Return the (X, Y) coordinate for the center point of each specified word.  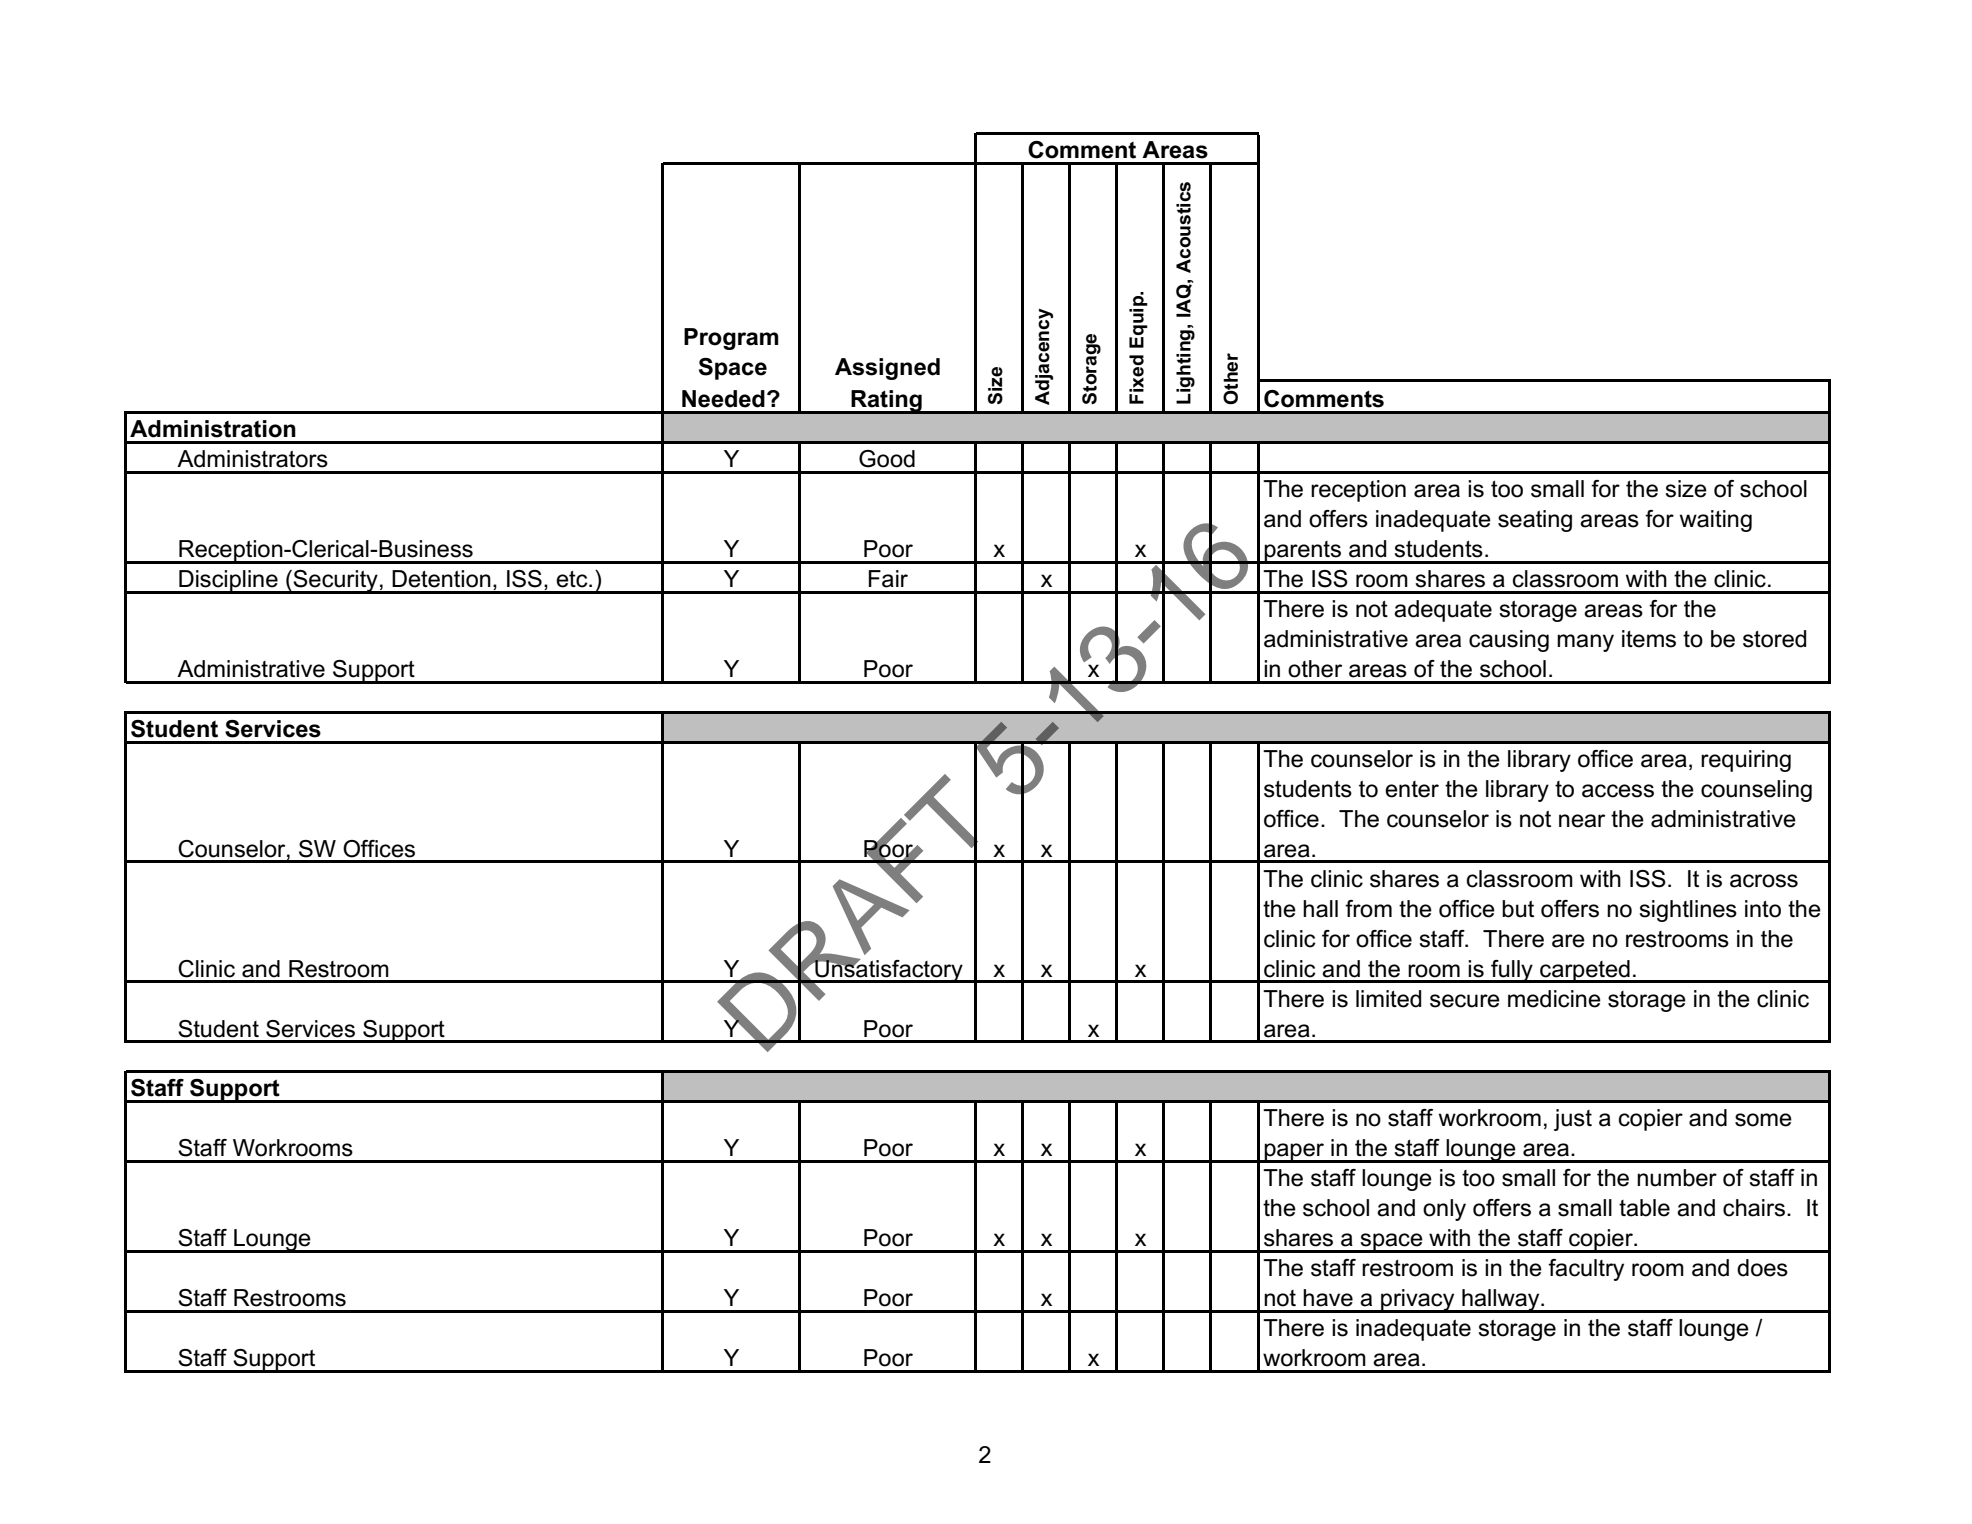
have (1328, 1298)
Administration (213, 429)
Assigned (887, 369)
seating (1535, 521)
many (1585, 643)
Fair (888, 579)
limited (1388, 999)
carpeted (1585, 971)
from (1368, 909)
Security (336, 582)
